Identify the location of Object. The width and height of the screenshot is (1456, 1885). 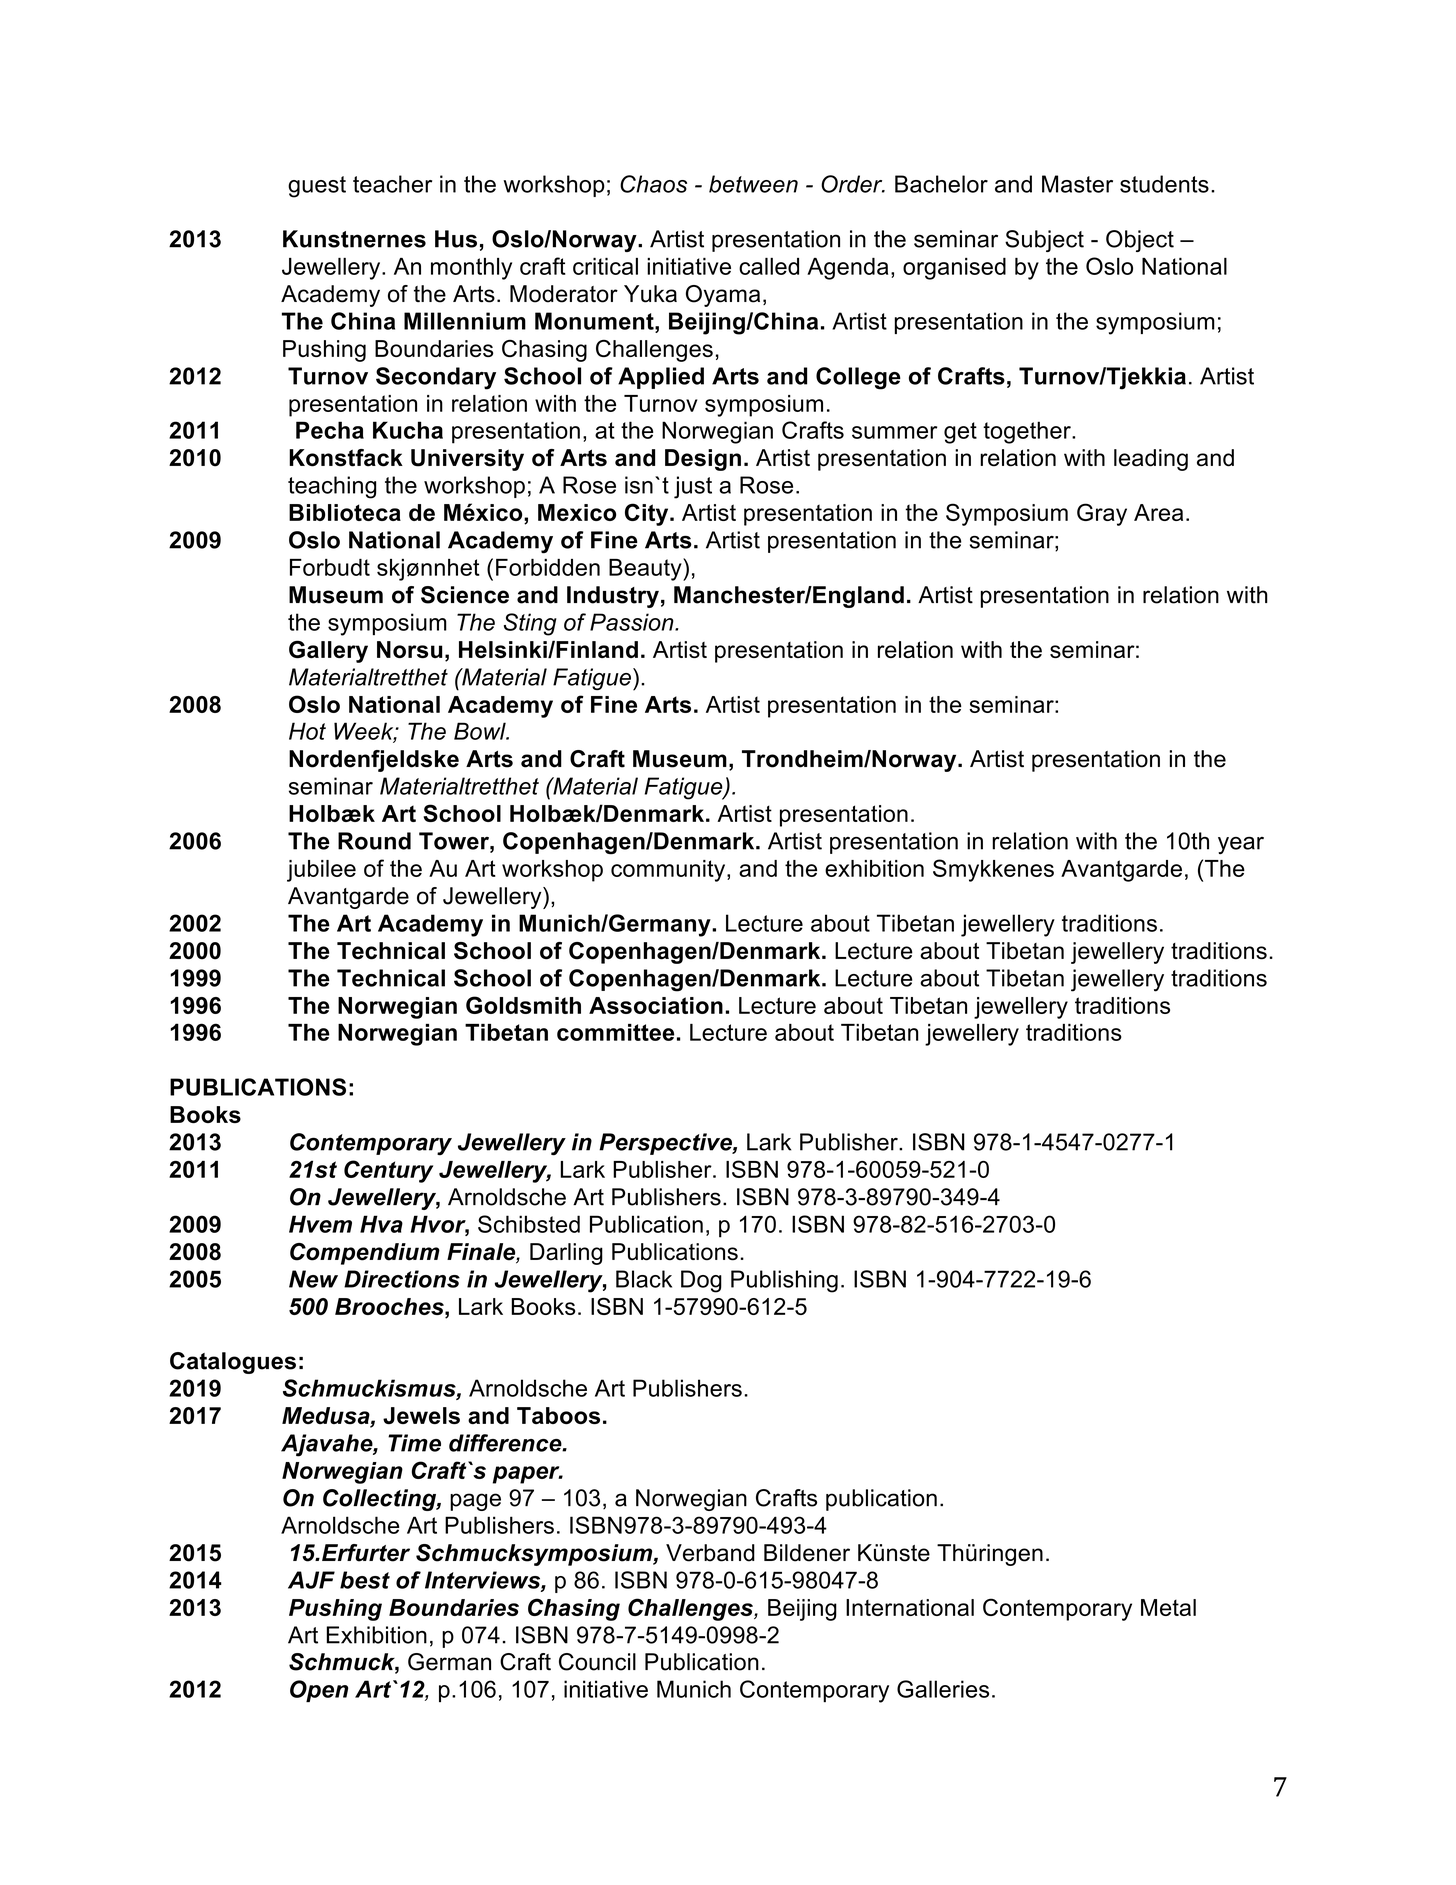
(1140, 241).
